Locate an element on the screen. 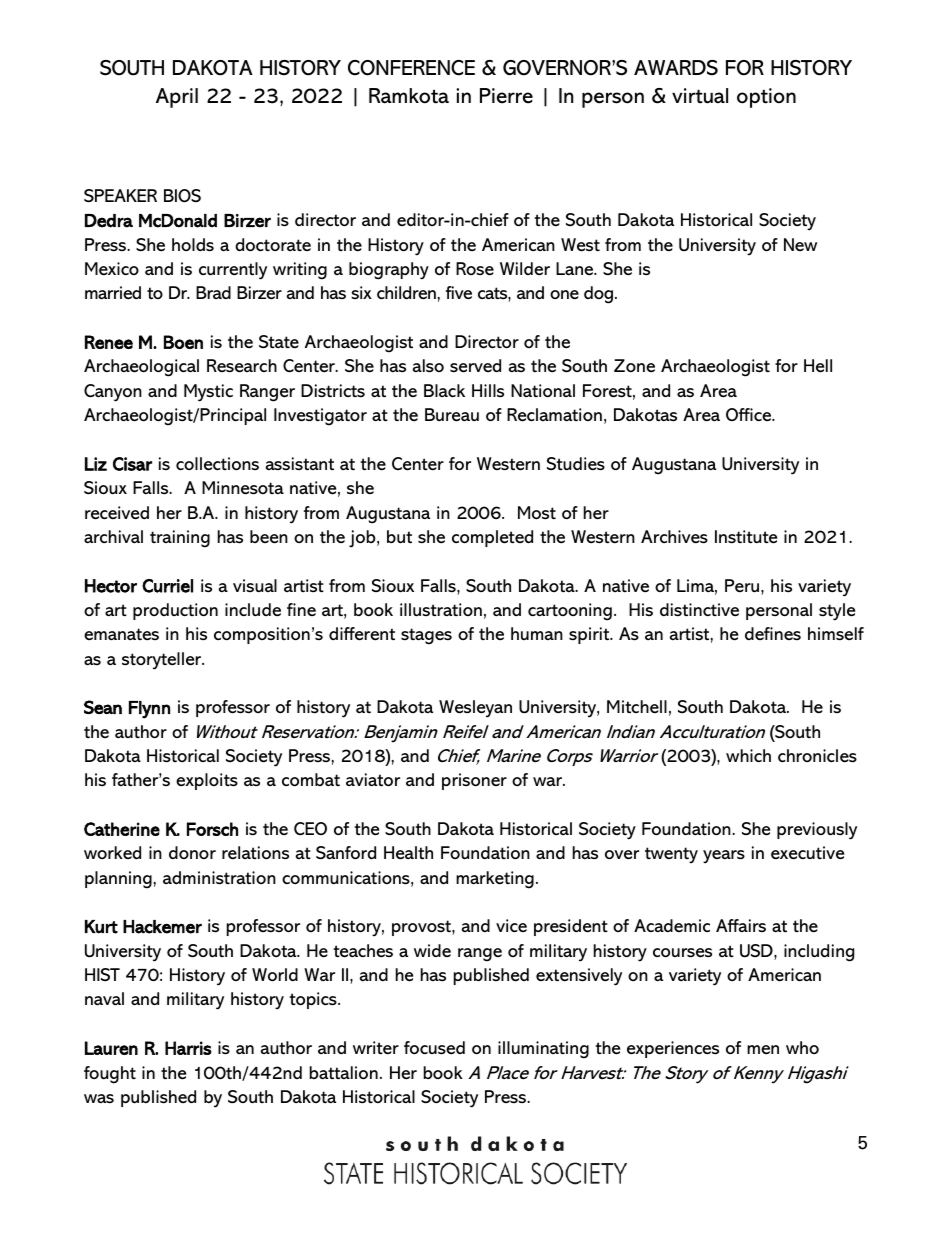 Image resolution: width=952 pixels, height=1233 pixels. Archaeological is located at coordinates (141, 368).
